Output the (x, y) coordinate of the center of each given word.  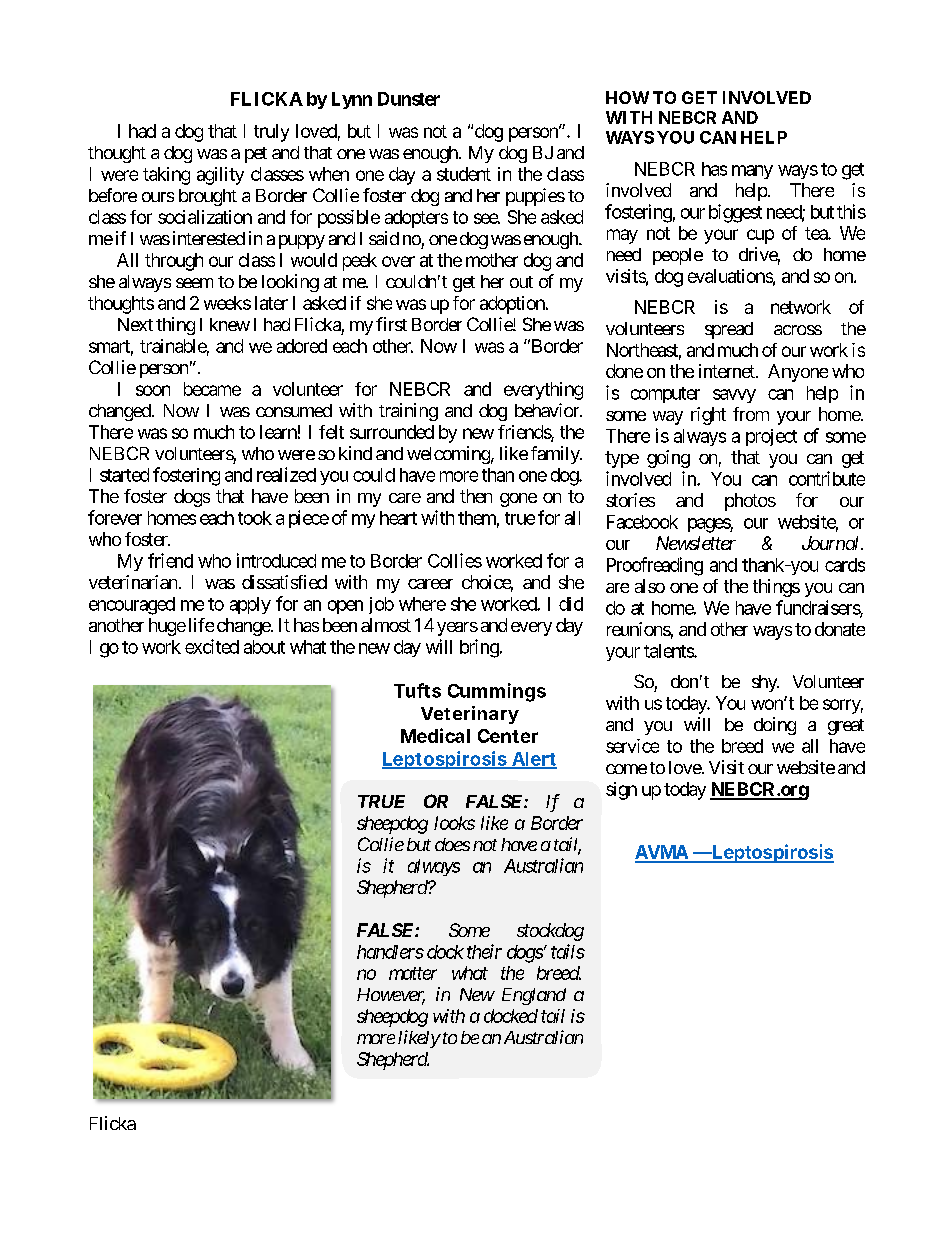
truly (271, 133)
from (751, 414)
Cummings (497, 692)
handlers (390, 952)
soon (153, 390)
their (484, 951)
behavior (548, 410)
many (752, 172)
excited (212, 646)
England (534, 996)
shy (765, 683)
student (464, 174)
